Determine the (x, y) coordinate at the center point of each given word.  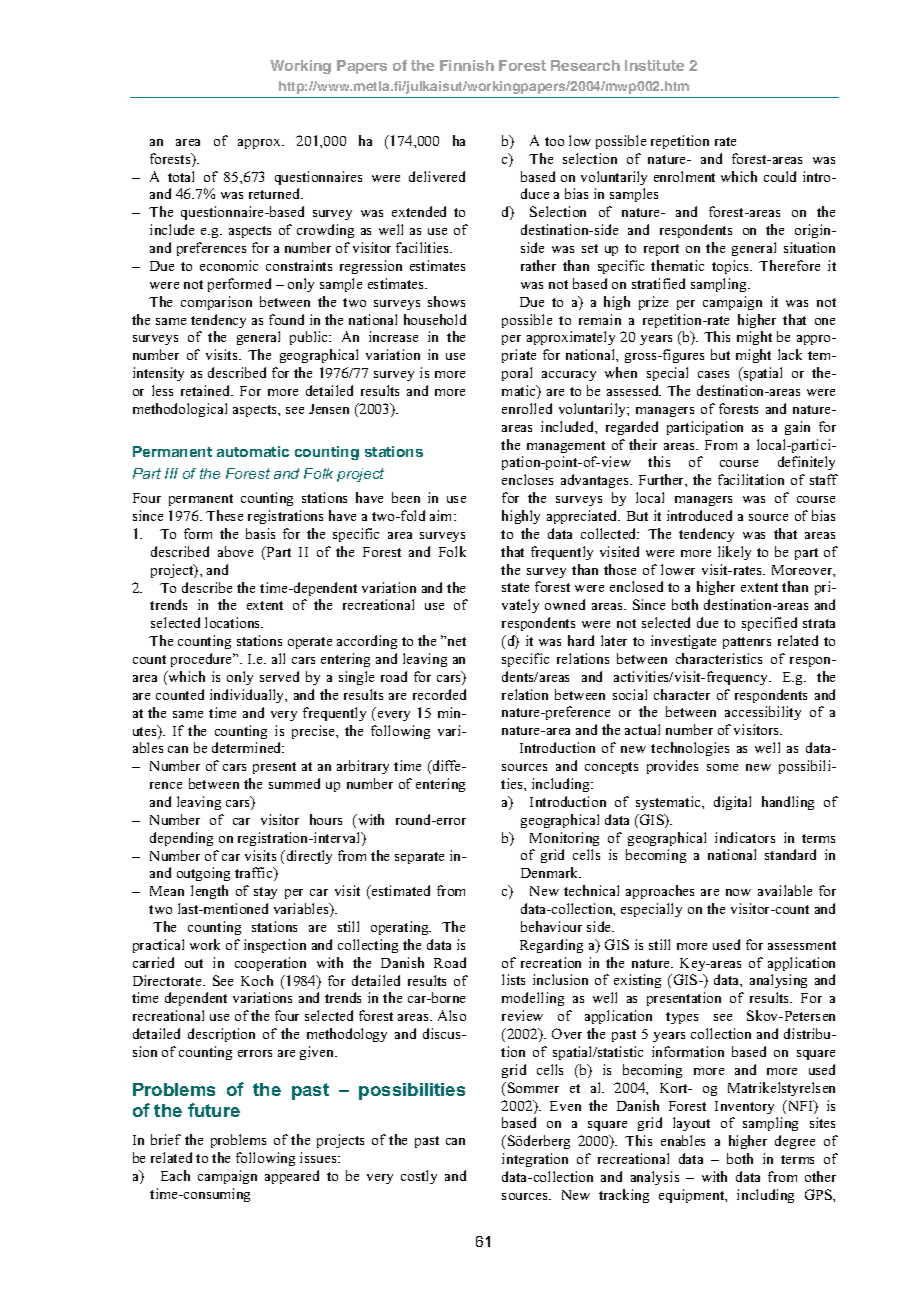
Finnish (467, 65)
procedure (203, 660)
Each (175, 1175)
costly (419, 1177)
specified (769, 624)
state (515, 587)
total (181, 176)
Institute (654, 65)
